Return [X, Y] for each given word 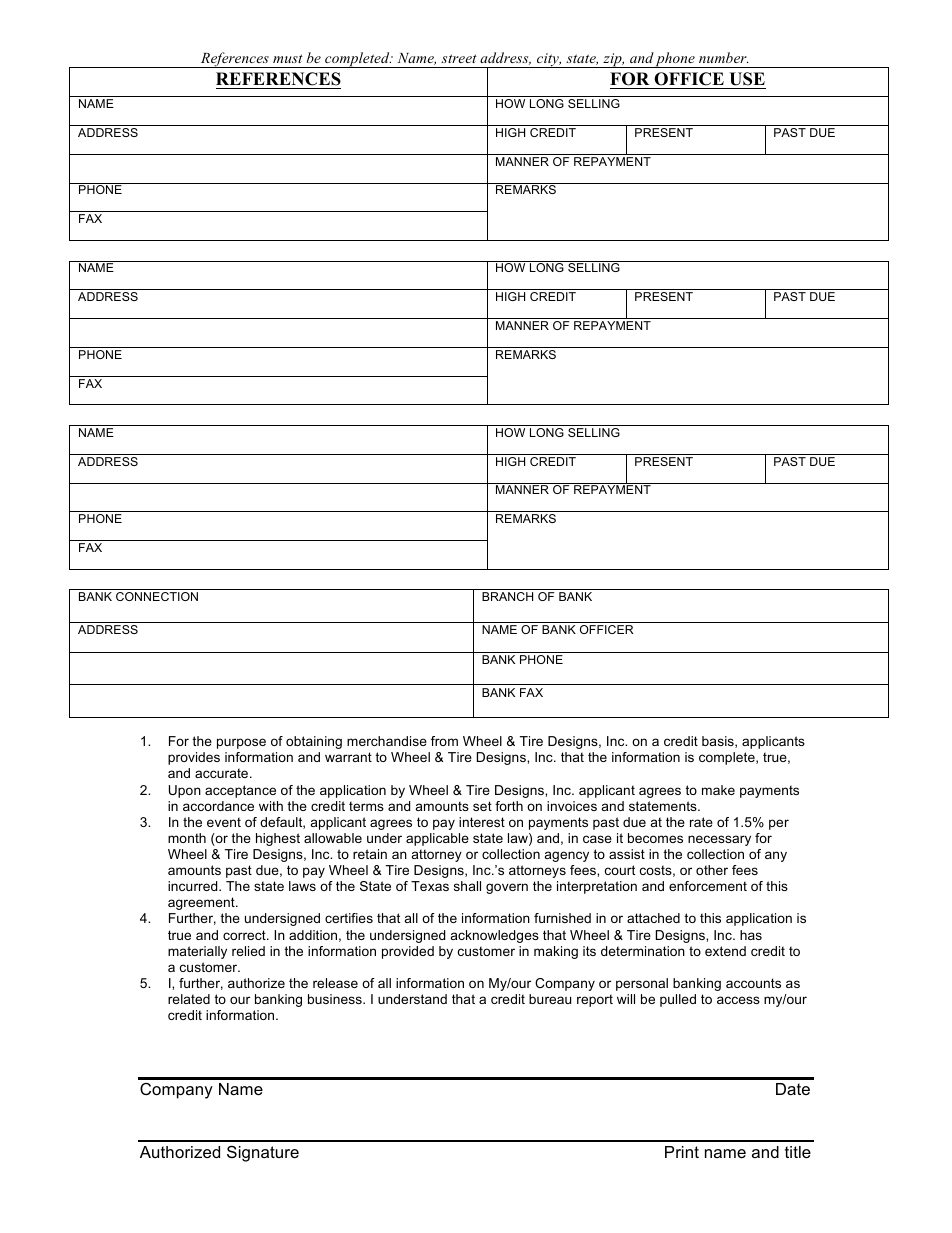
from [444, 741]
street [459, 58]
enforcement [708, 886]
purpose [241, 743]
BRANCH [507, 596]
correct [245, 935]
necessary [719, 840]
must [288, 58]
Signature [263, 1153]
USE [747, 79]
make [718, 790]
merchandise [387, 741]
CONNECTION [157, 596]
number [723, 57]
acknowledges [495, 936]
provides [194, 758]
